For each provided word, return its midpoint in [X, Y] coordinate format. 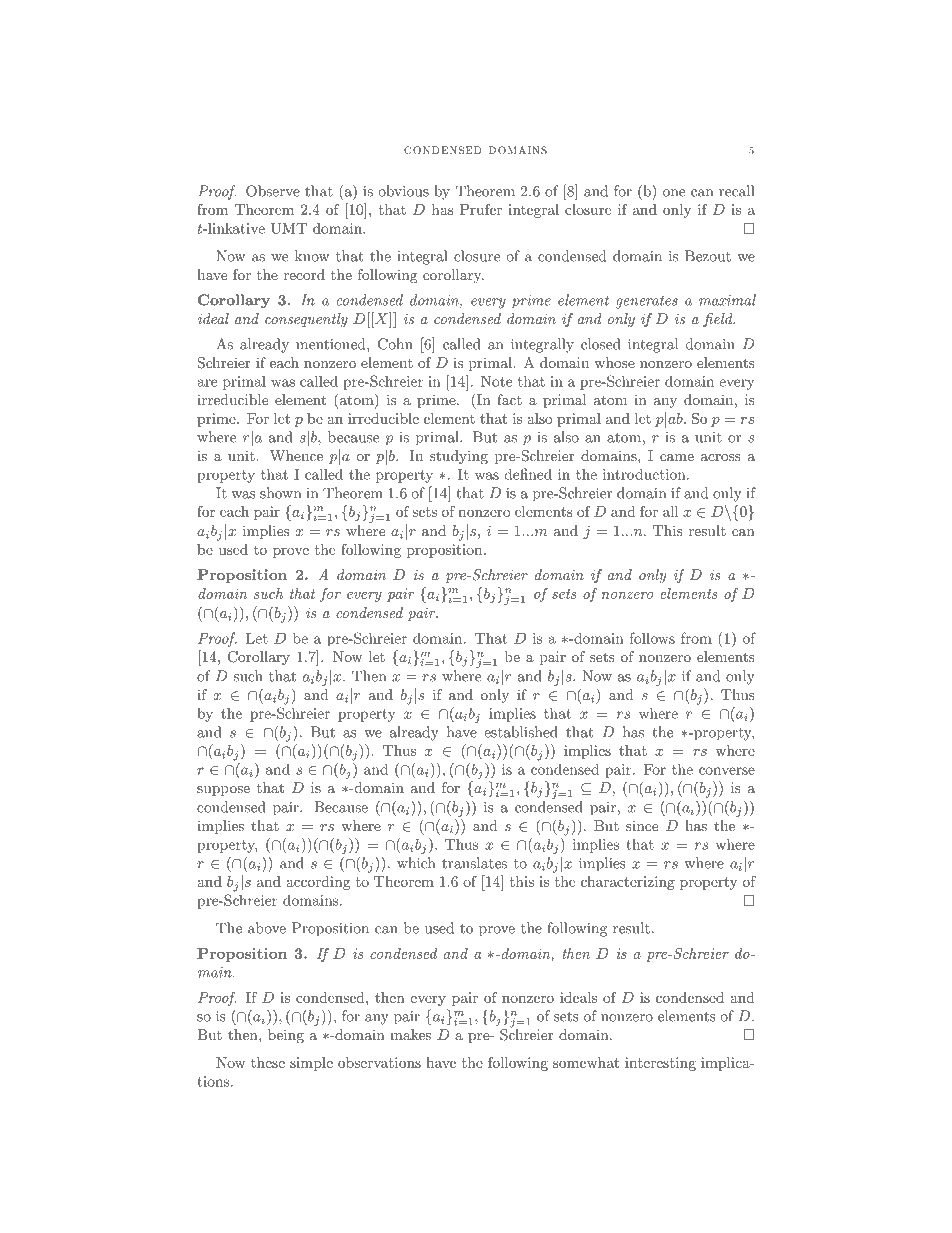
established [521, 732]
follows [652, 638]
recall [736, 191]
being [286, 1036]
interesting [660, 1064]
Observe [273, 191]
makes [410, 1034]
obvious [403, 191]
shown [280, 493]
